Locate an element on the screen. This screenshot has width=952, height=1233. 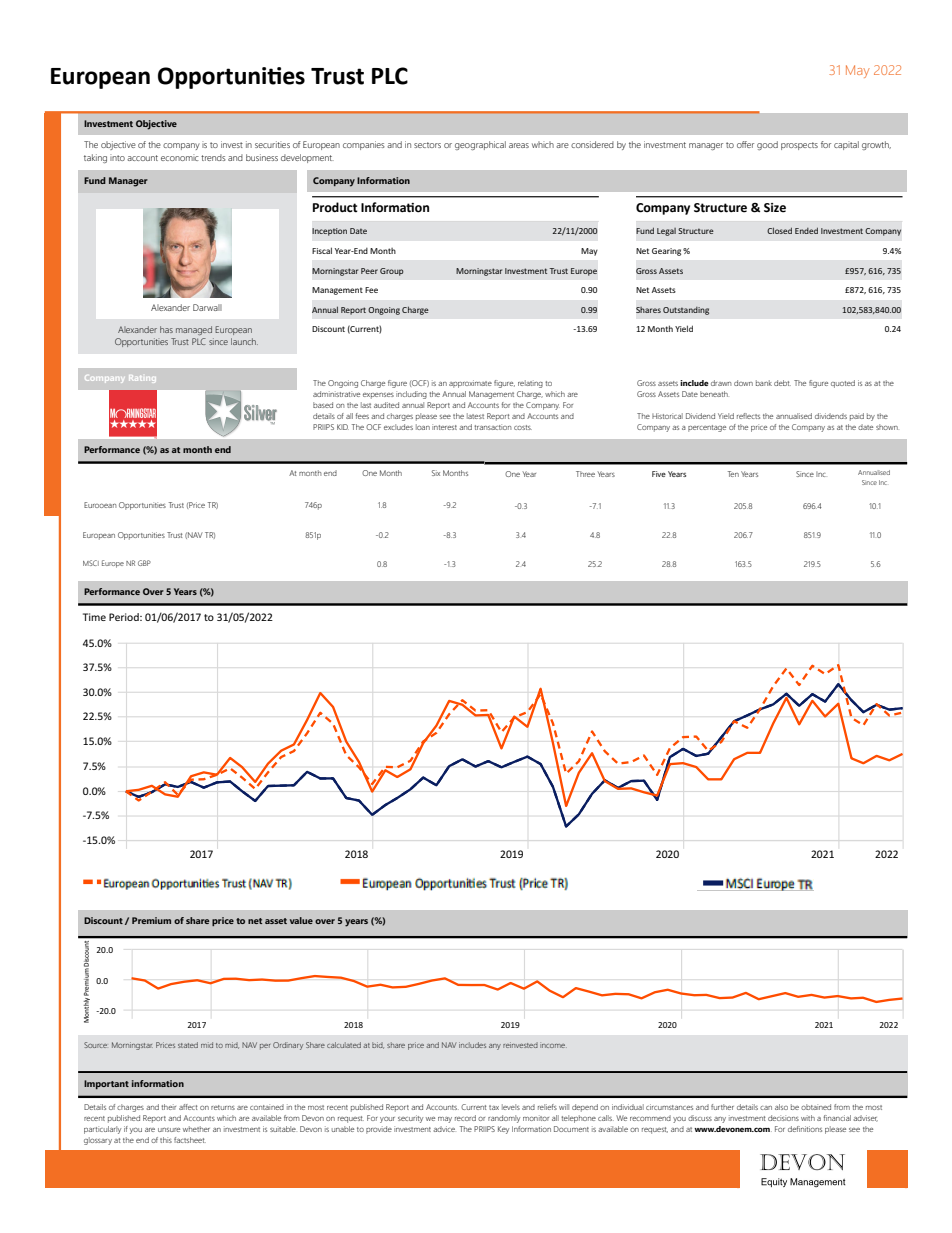
income is located at coordinates (553, 1046).
